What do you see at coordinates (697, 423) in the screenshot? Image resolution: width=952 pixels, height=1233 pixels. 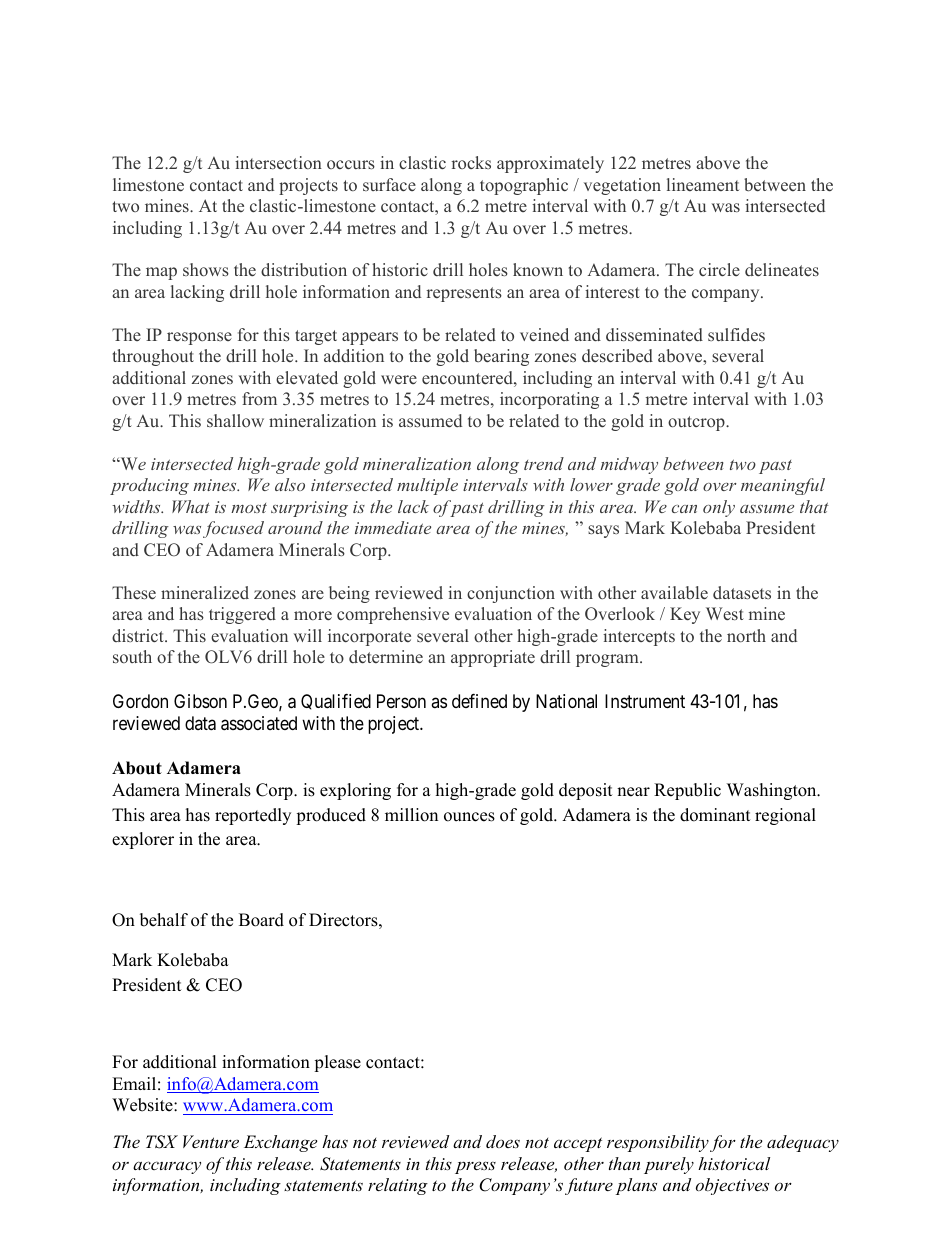 I see `outcrop` at bounding box center [697, 423].
